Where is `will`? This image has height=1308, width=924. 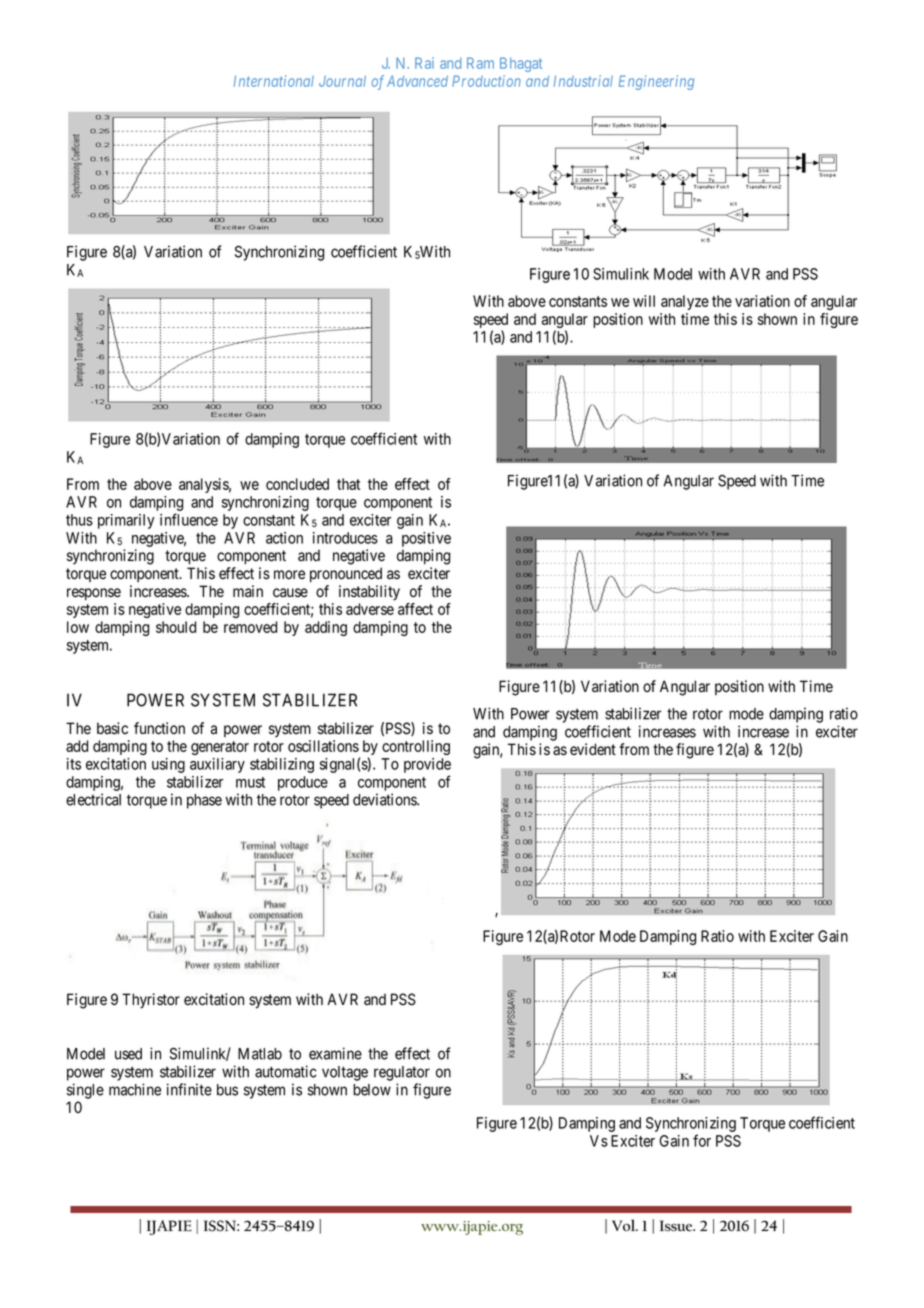 will is located at coordinates (644, 301).
